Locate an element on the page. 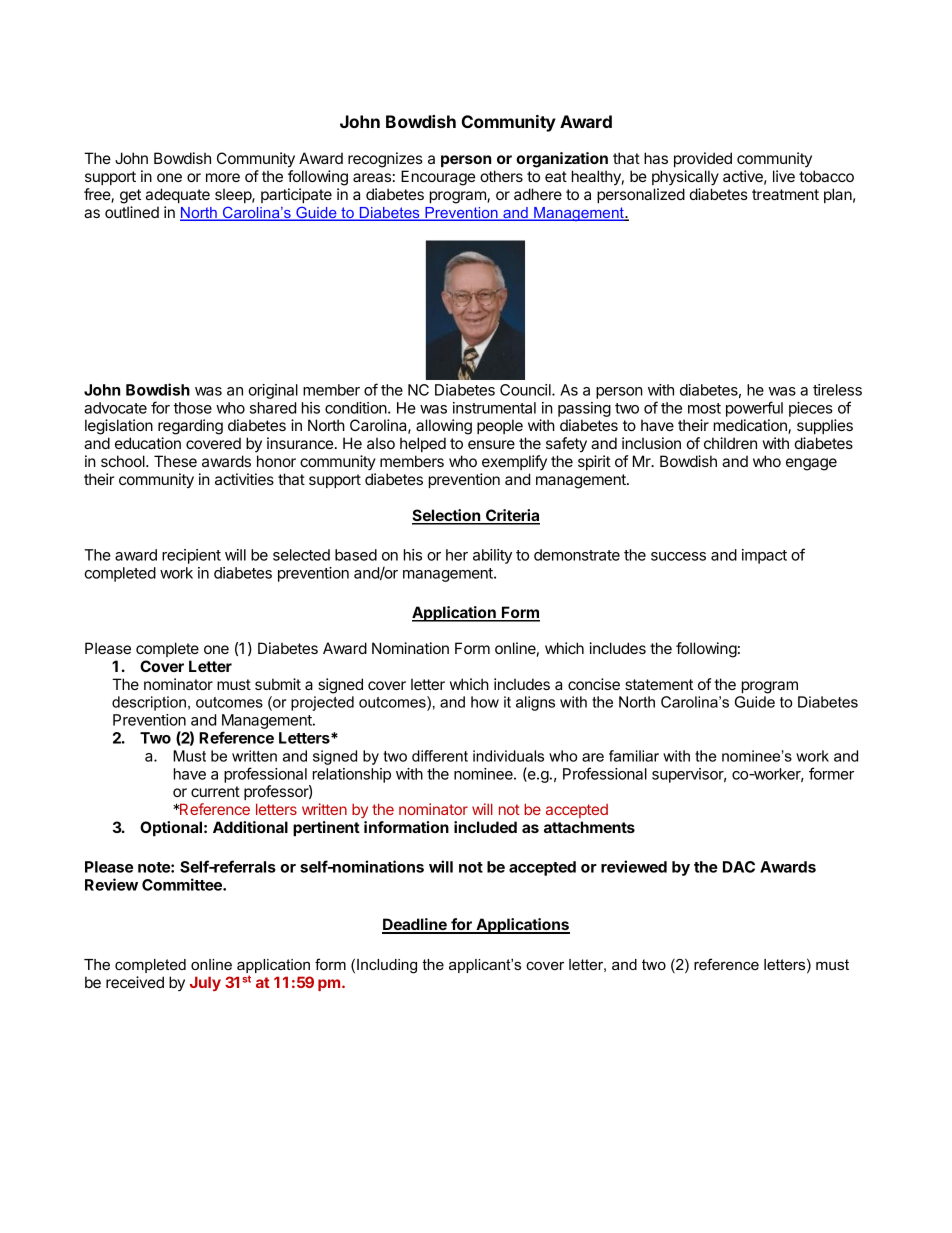  description is located at coordinates (149, 703).
